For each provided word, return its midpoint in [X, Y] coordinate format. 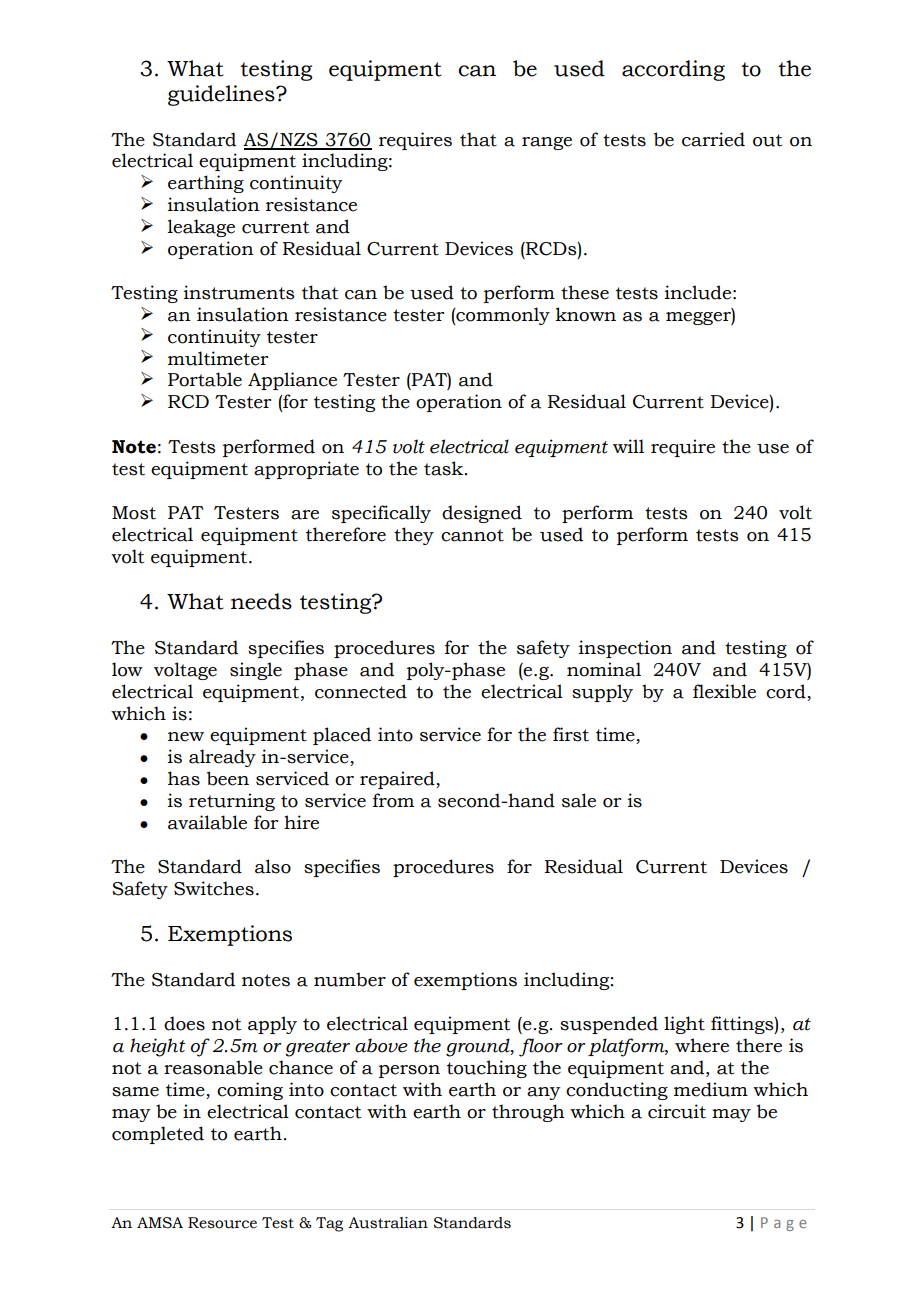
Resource [222, 1223]
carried [713, 139]
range [547, 143]
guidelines [222, 95]
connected [361, 691]
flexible [724, 691]
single [256, 671]
